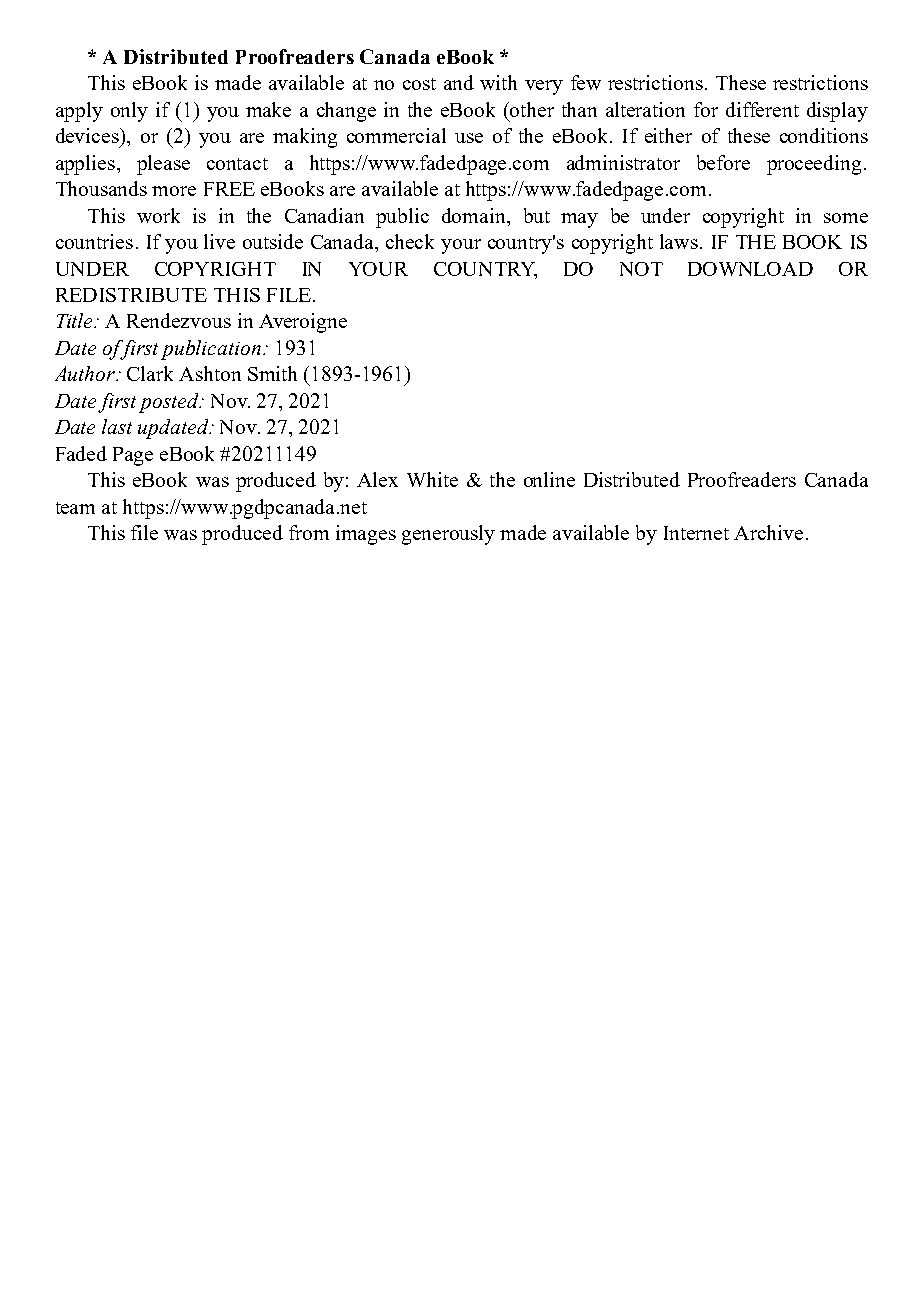  I want to click on live, so click(219, 241).
